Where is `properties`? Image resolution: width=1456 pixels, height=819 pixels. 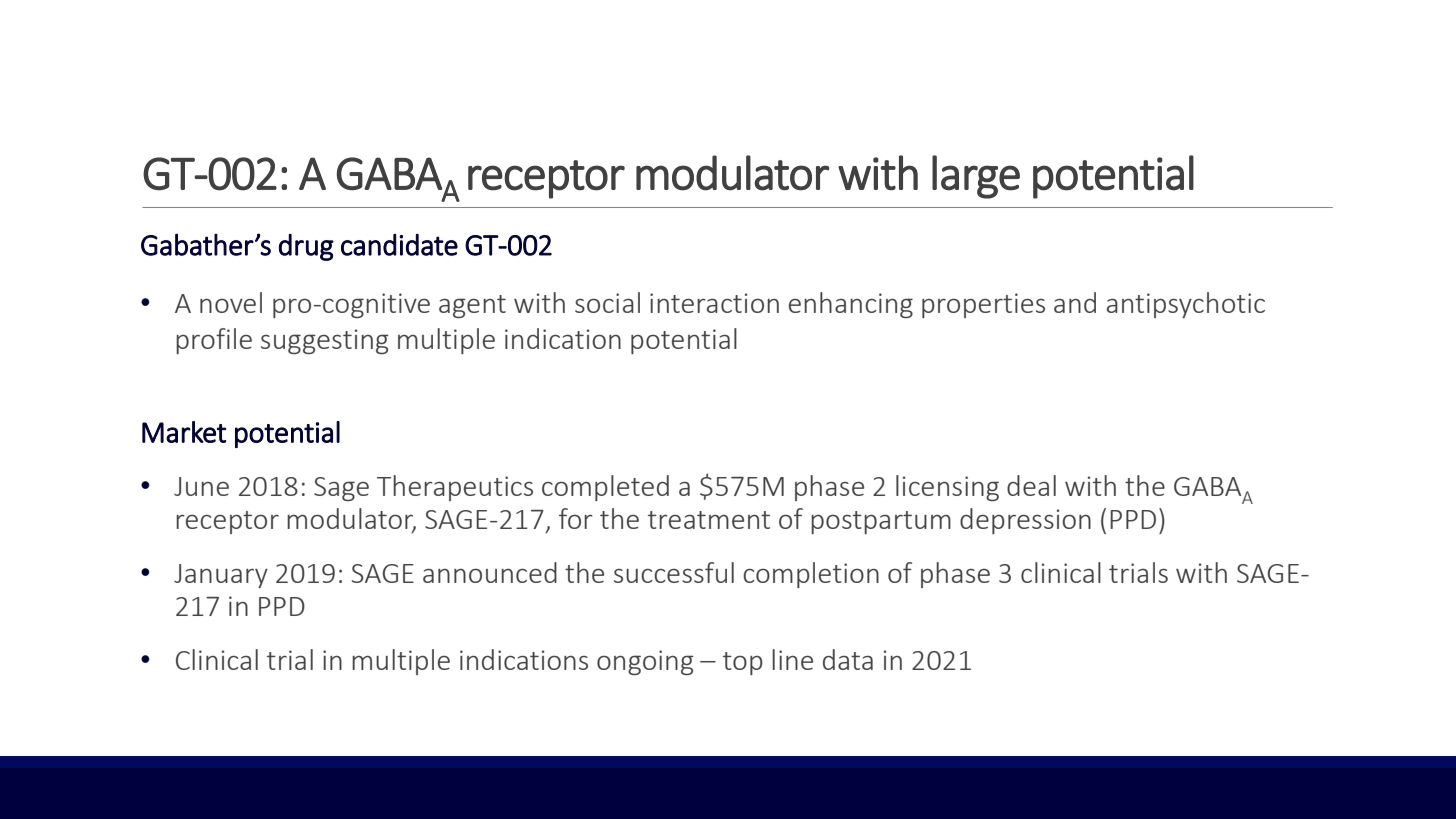
properties is located at coordinates (983, 305).
